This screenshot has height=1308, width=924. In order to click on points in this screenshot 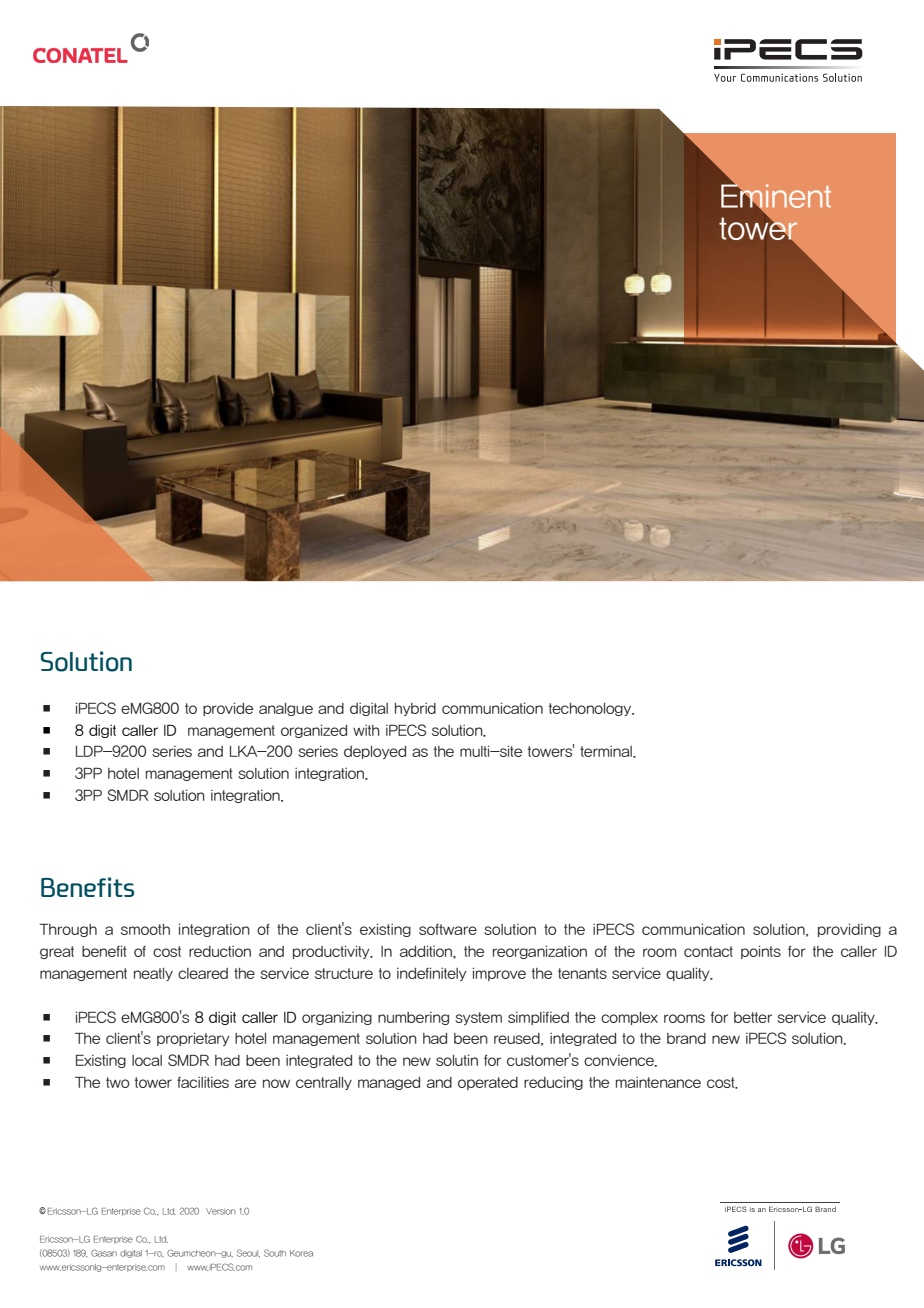, I will do `click(761, 952)`.
